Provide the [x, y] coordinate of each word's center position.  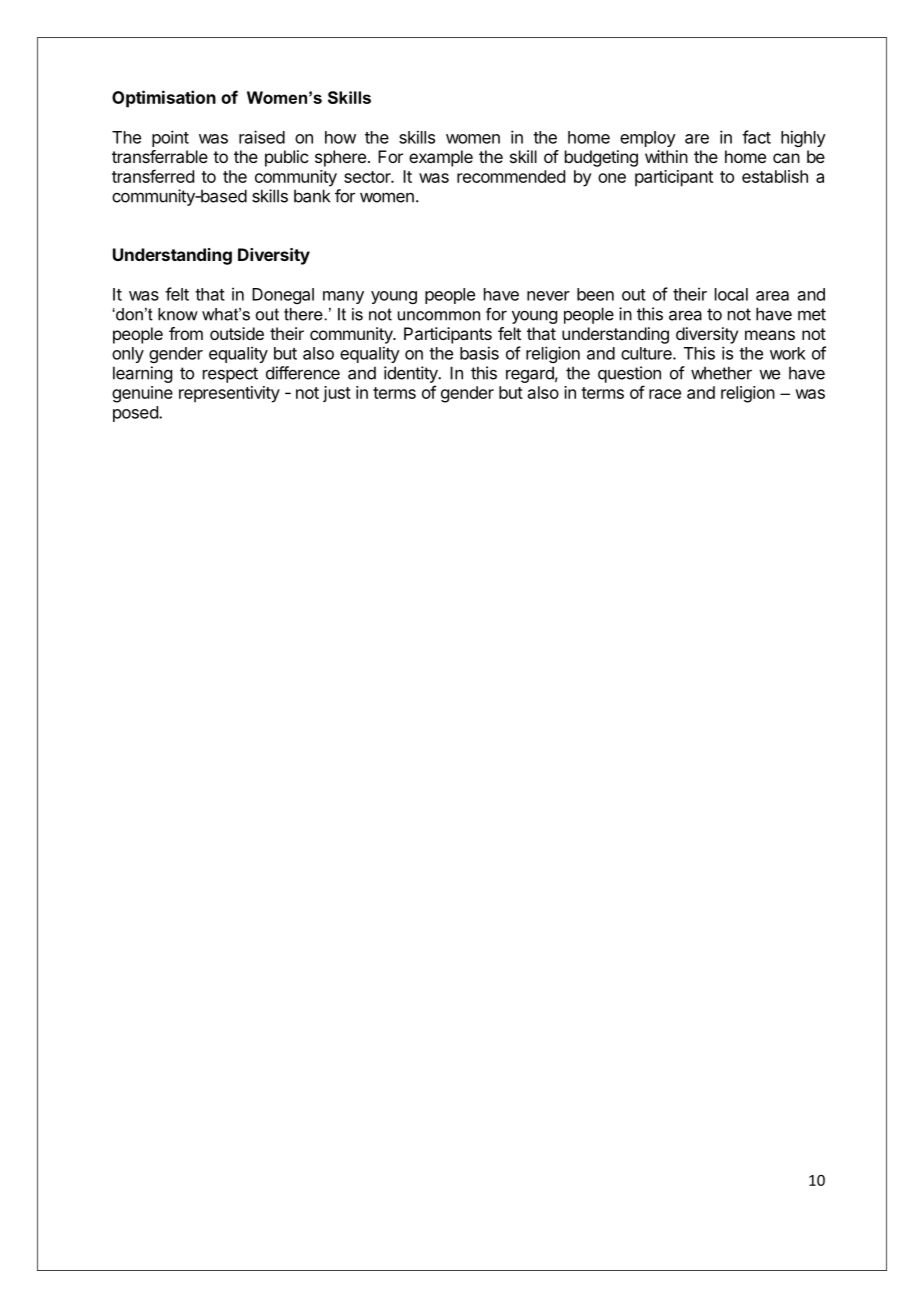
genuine [142, 394]
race [665, 394]
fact [756, 137]
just [337, 394]
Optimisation [164, 99]
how [340, 137]
